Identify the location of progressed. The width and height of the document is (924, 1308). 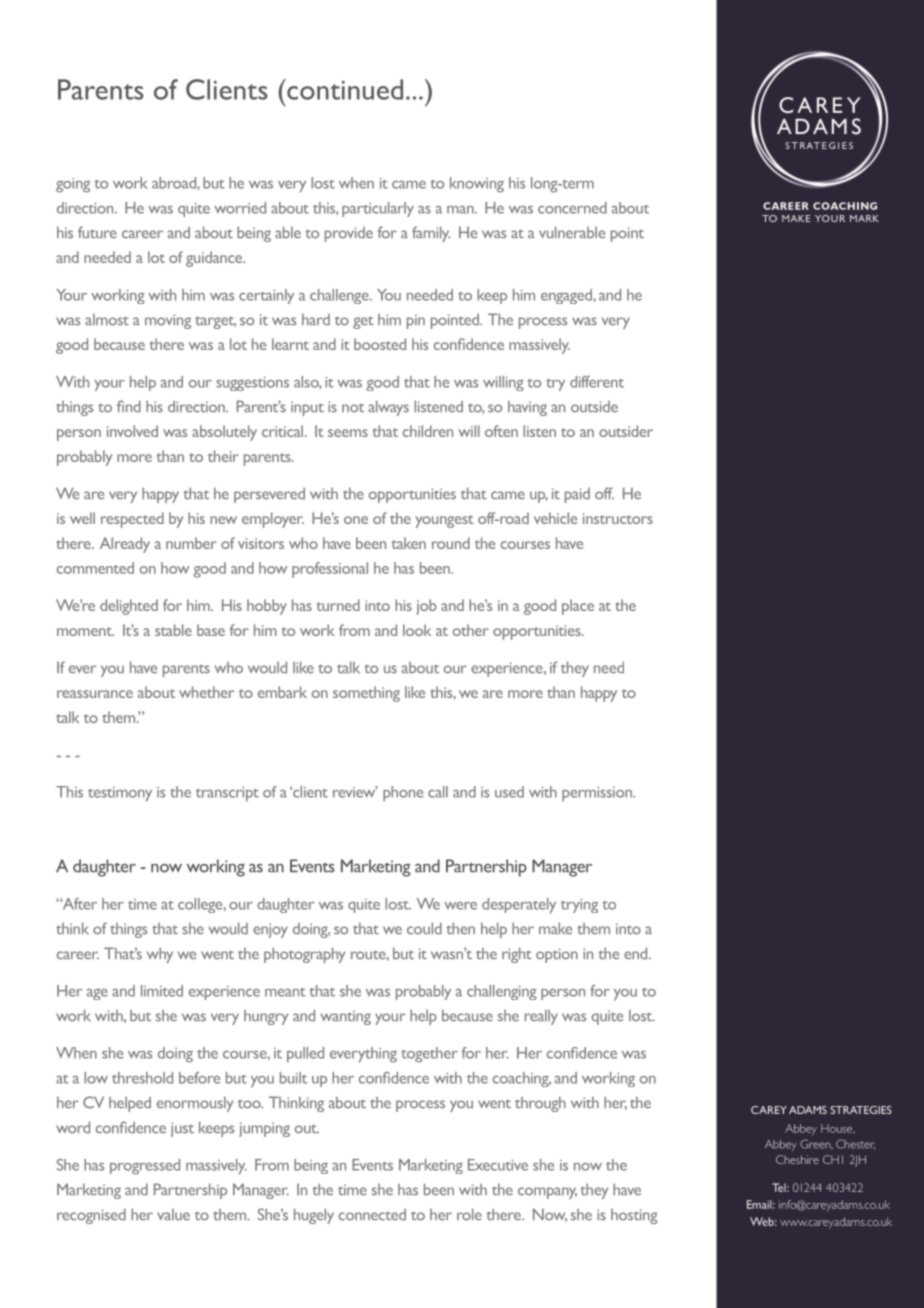
(145, 1167).
